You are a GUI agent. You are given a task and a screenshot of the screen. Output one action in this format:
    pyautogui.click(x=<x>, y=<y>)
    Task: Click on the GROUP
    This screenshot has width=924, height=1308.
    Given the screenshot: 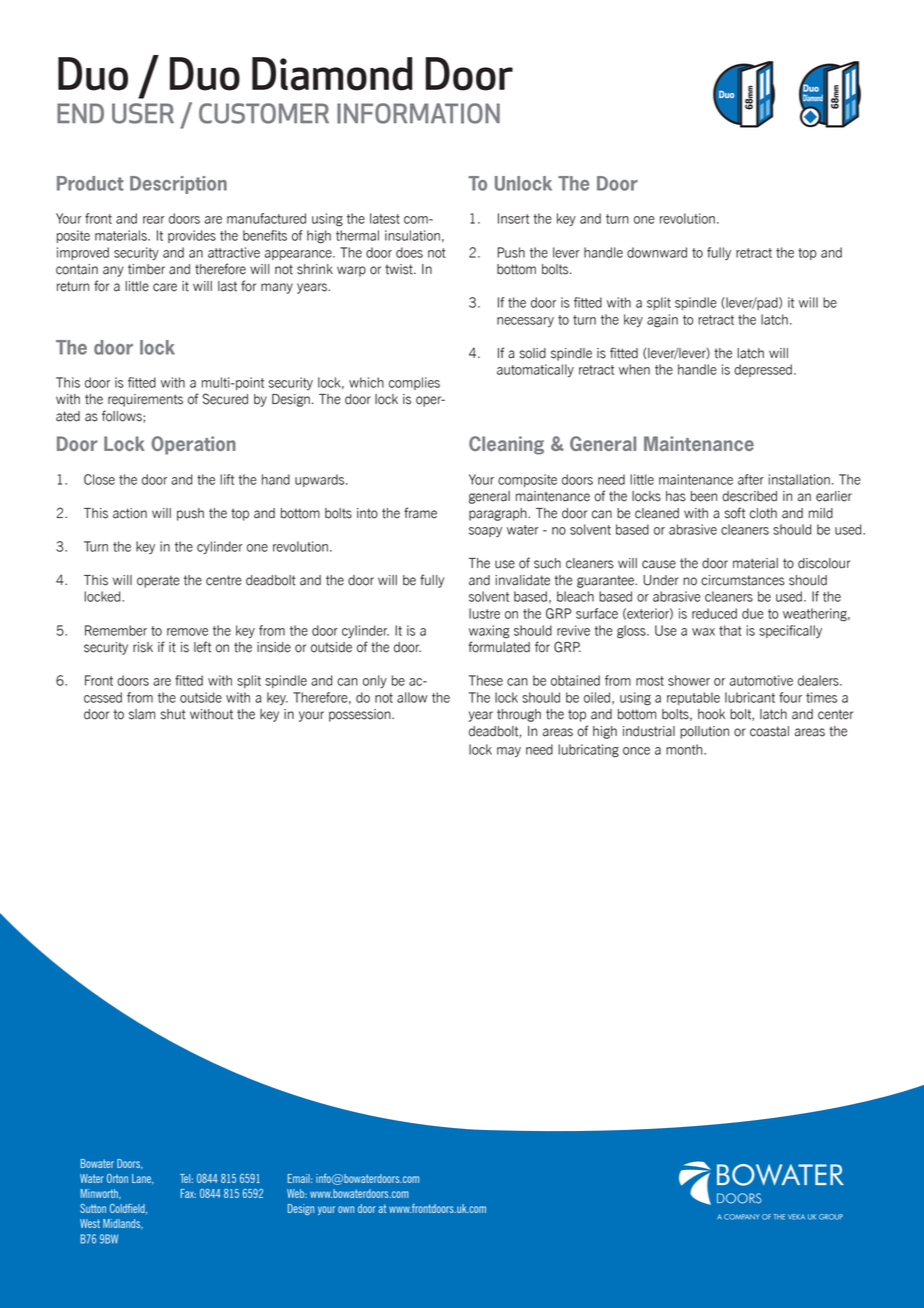 What is the action you would take?
    pyautogui.click(x=831, y=1217)
